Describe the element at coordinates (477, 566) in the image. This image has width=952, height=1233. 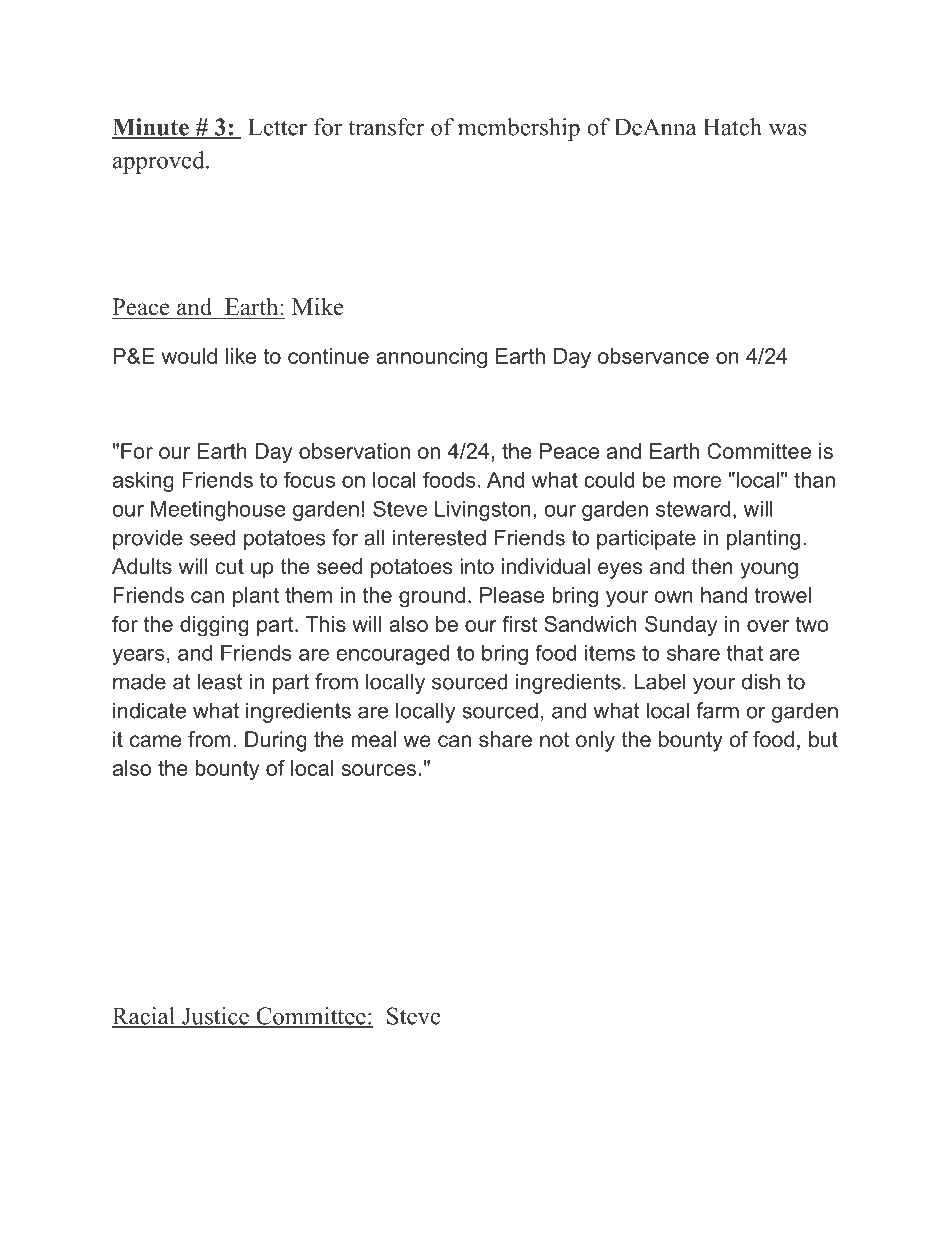
I see `into` at that location.
